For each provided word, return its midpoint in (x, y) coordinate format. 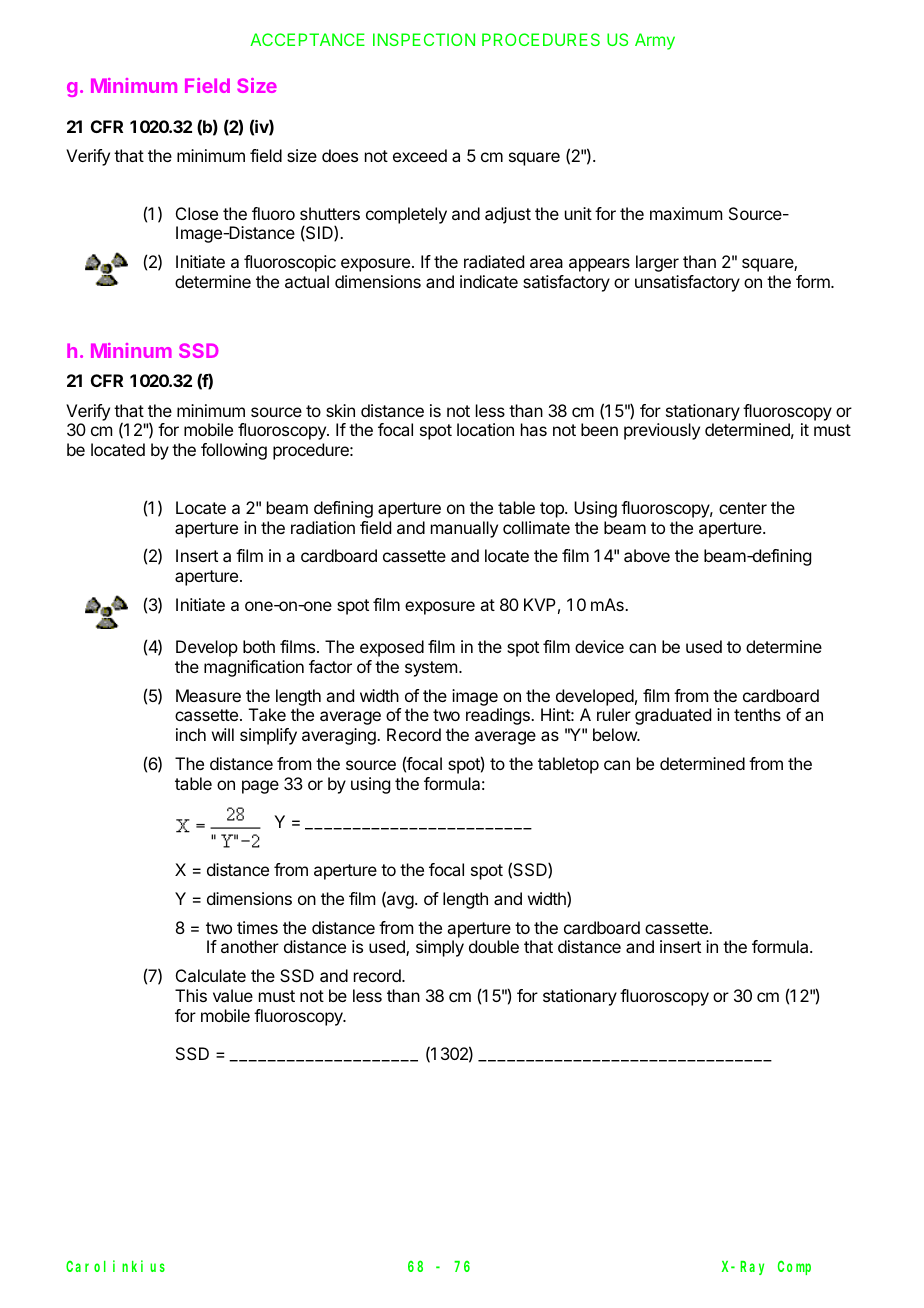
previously (662, 431)
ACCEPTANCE (307, 39)
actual (307, 281)
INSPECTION (424, 39)
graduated (673, 716)
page (260, 787)
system (431, 669)
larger (657, 263)
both (259, 646)
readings (499, 716)
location (485, 429)
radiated (494, 261)
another (250, 946)
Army (655, 41)
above (647, 555)
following (234, 451)
